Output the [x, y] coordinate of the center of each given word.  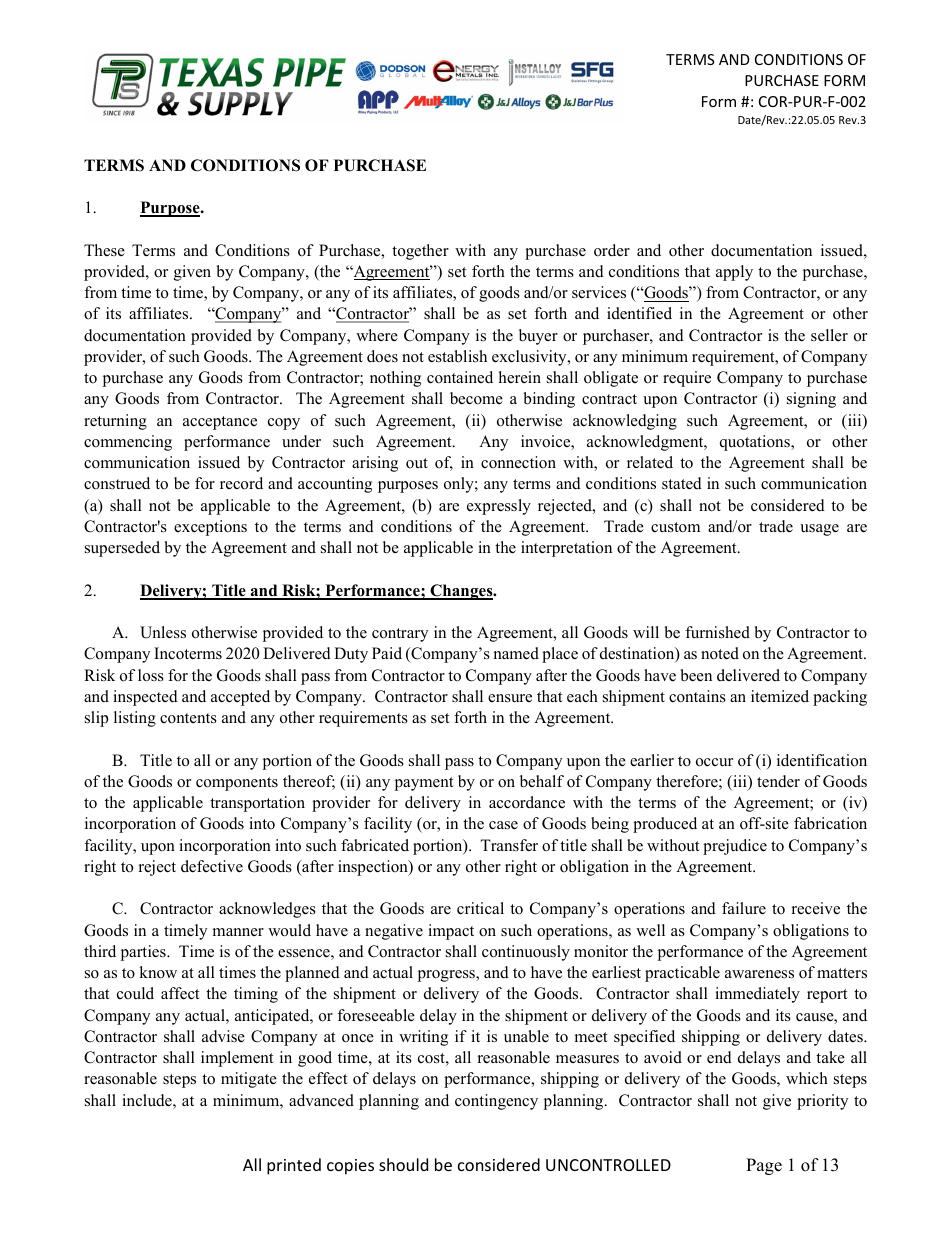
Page [764, 1166]
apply [734, 273]
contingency [496, 1102]
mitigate [249, 1080]
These [104, 250]
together [420, 252]
